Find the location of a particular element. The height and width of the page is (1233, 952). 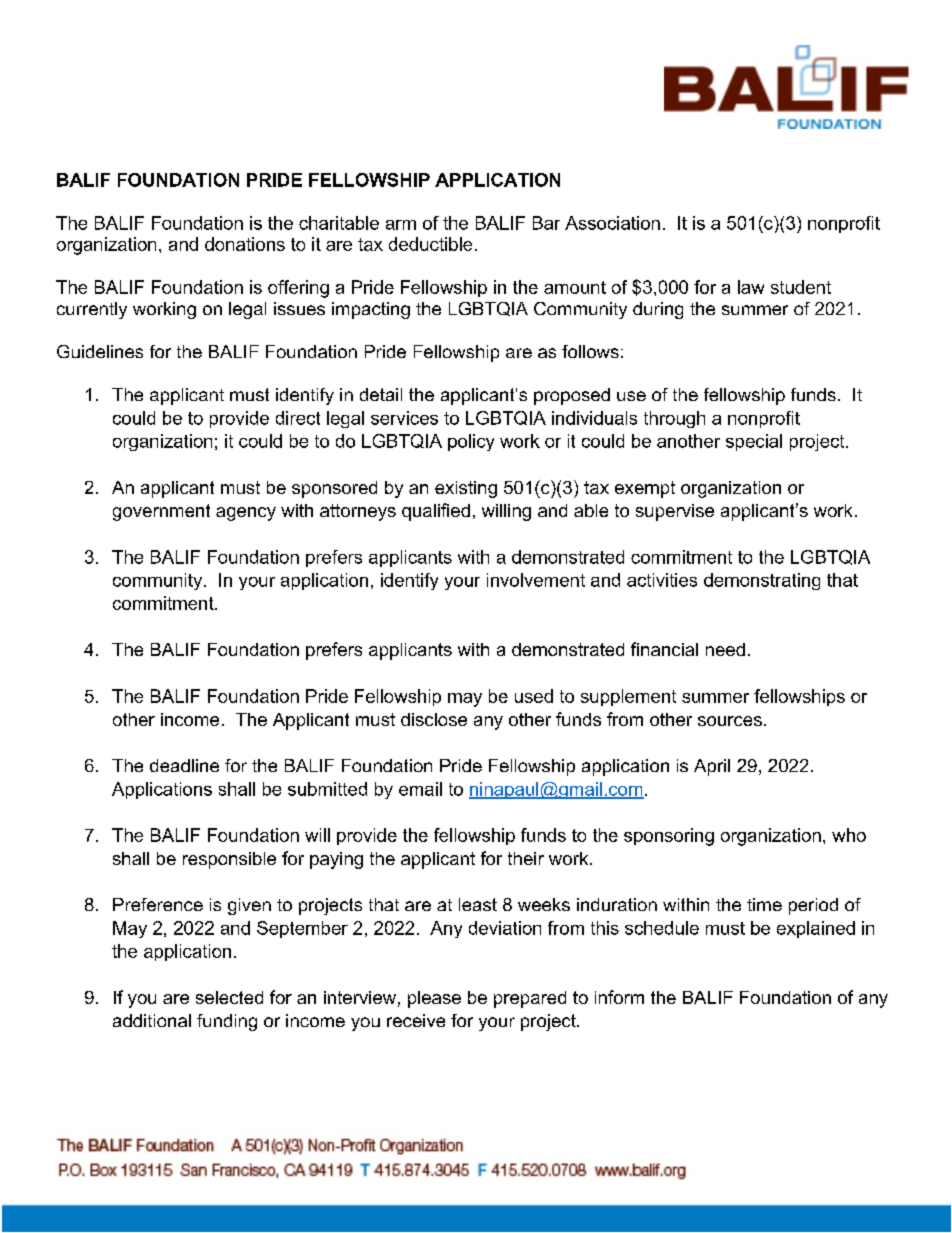

disclose is located at coordinates (434, 719).
